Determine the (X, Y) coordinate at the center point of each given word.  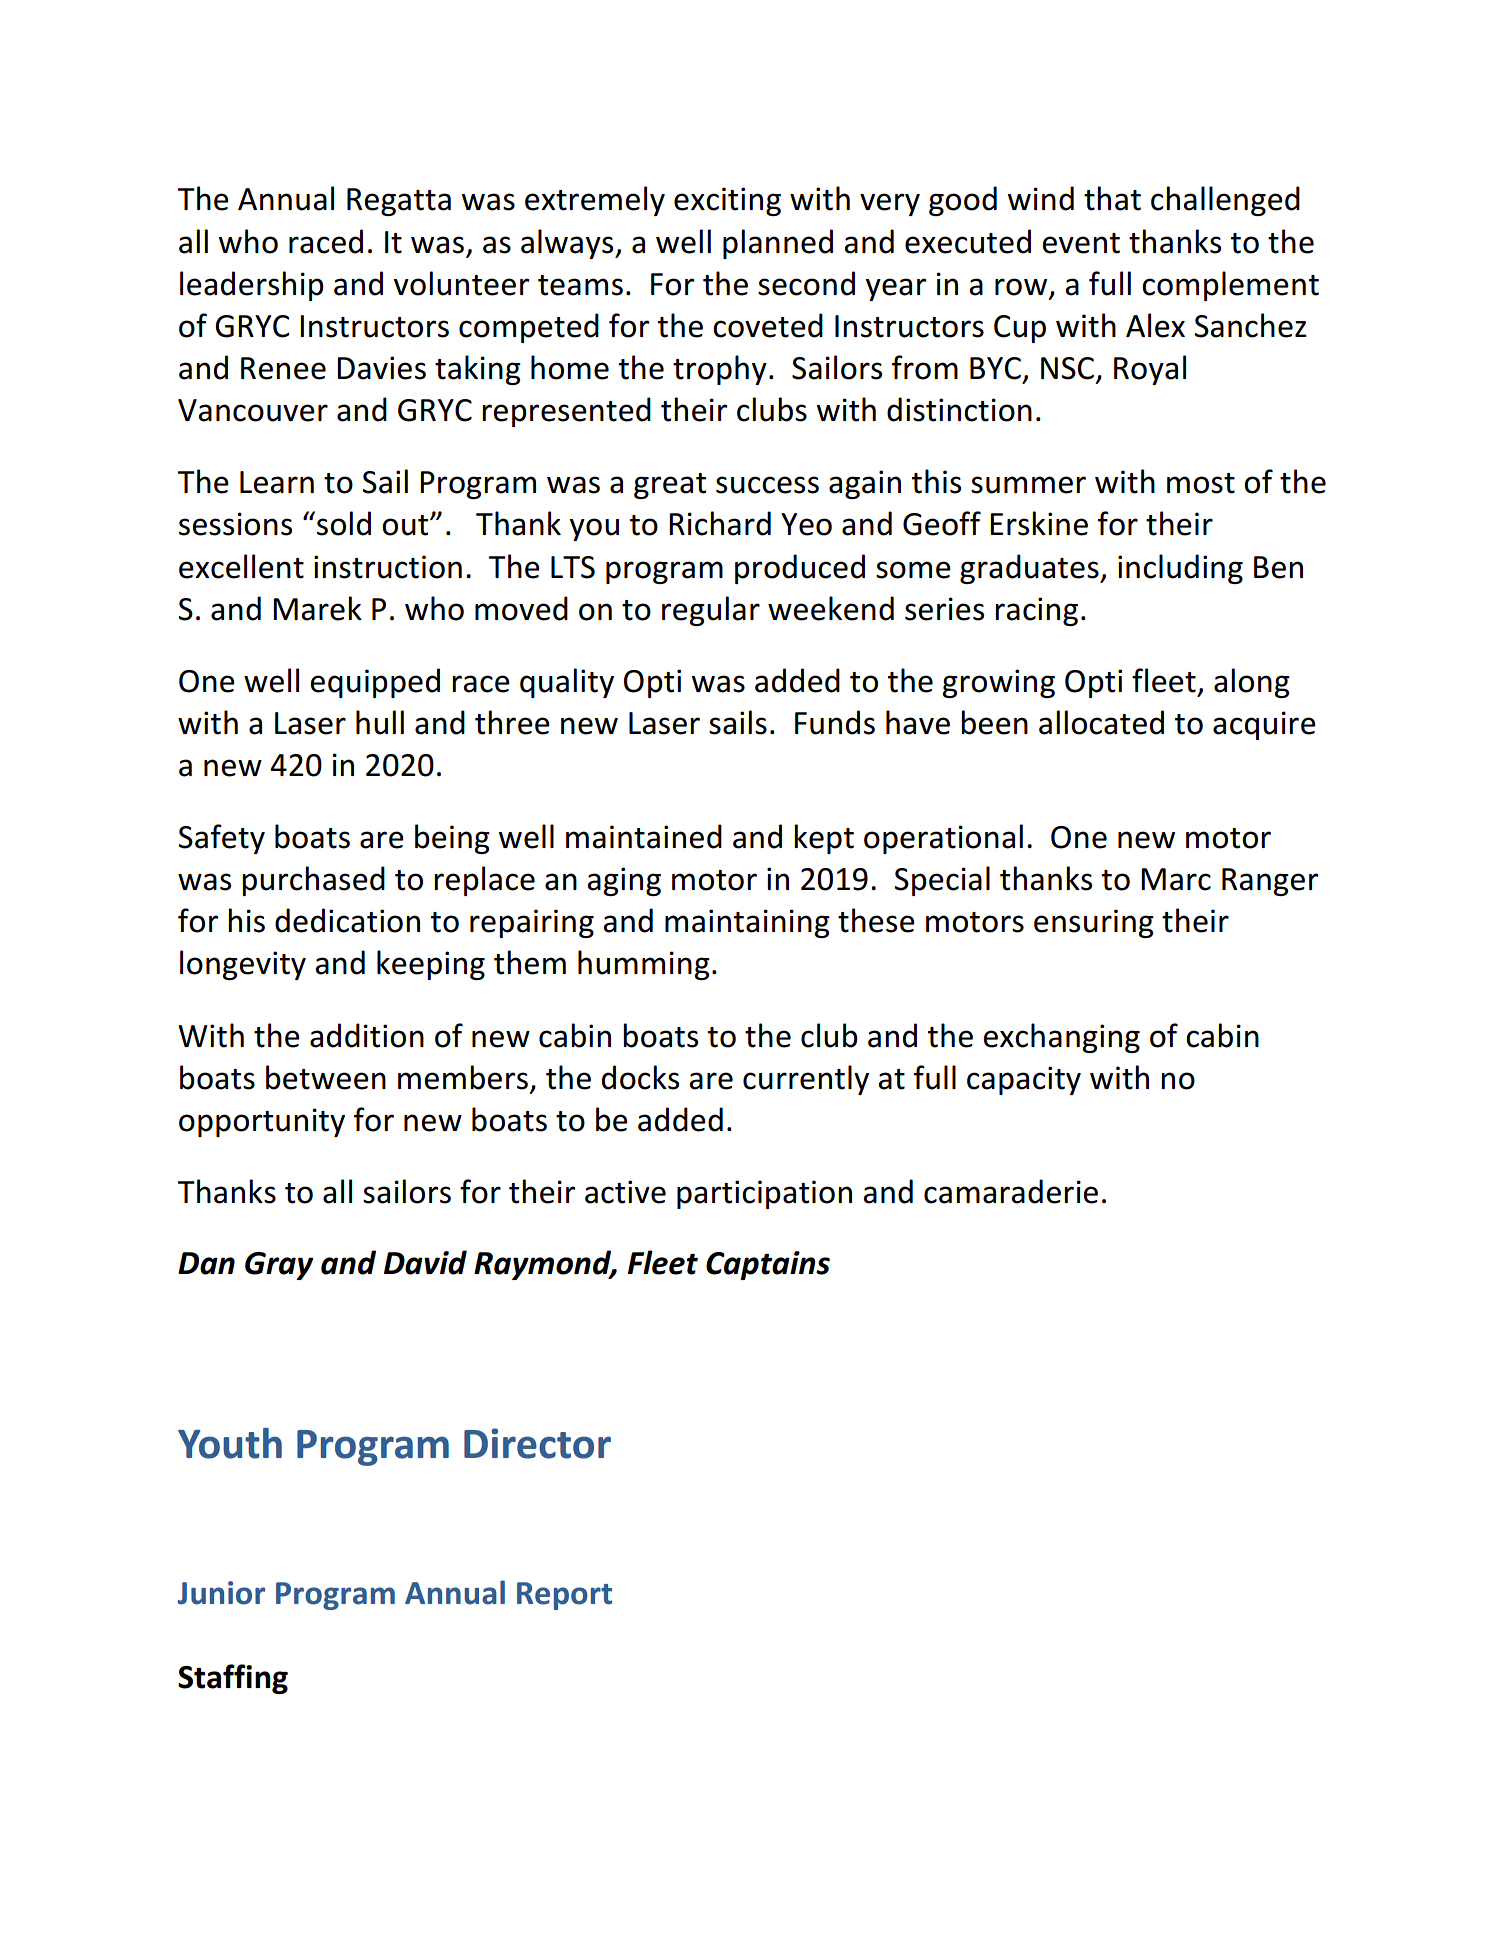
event (1081, 243)
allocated (1101, 722)
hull (380, 722)
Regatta (399, 202)
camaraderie (1011, 1191)
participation (764, 1194)
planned (778, 244)
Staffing (233, 1679)
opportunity (262, 1122)
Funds (835, 722)
